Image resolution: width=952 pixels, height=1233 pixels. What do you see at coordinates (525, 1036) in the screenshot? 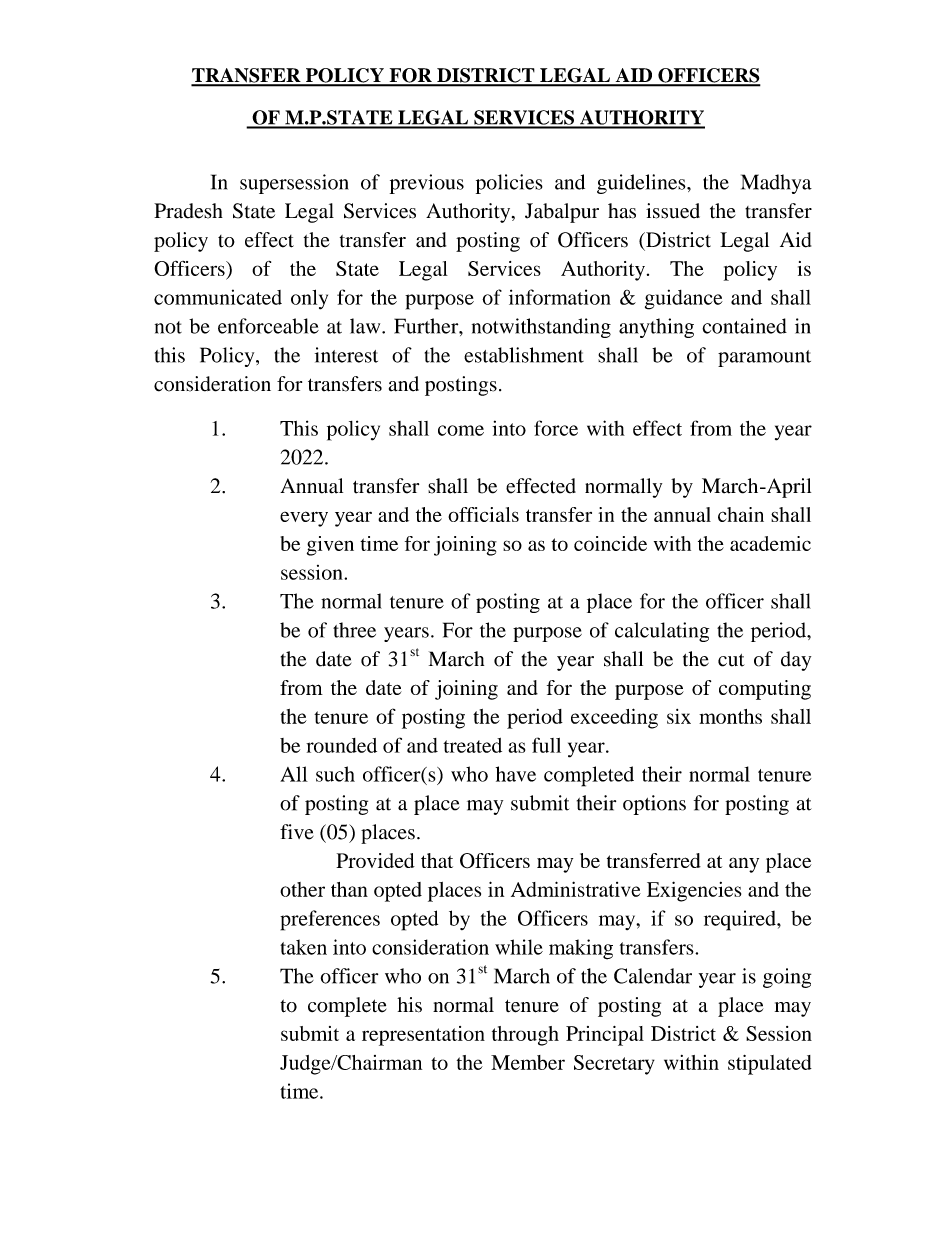
I see `through` at bounding box center [525, 1036].
